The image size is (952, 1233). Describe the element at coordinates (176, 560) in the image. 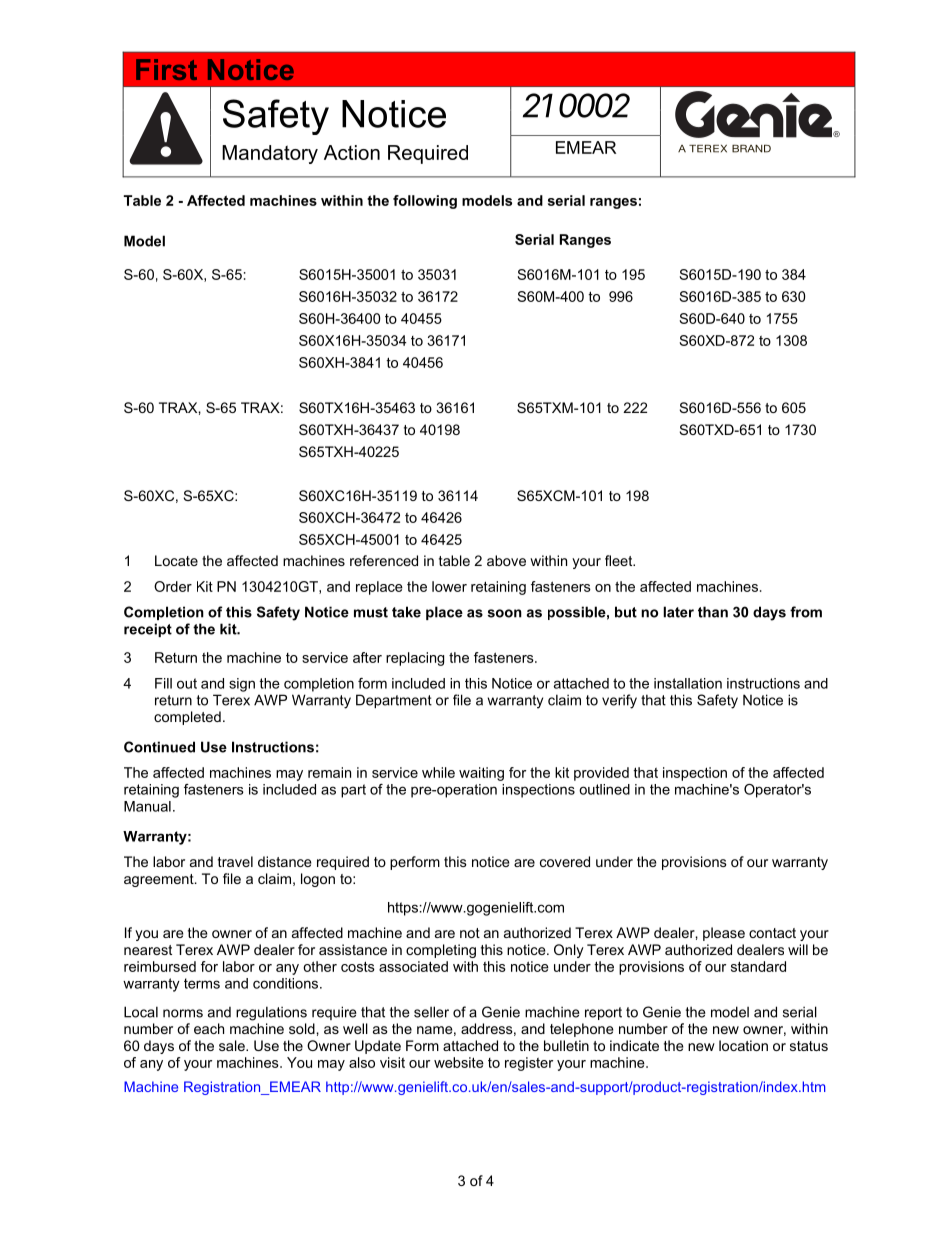

I see `Locate` at that location.
